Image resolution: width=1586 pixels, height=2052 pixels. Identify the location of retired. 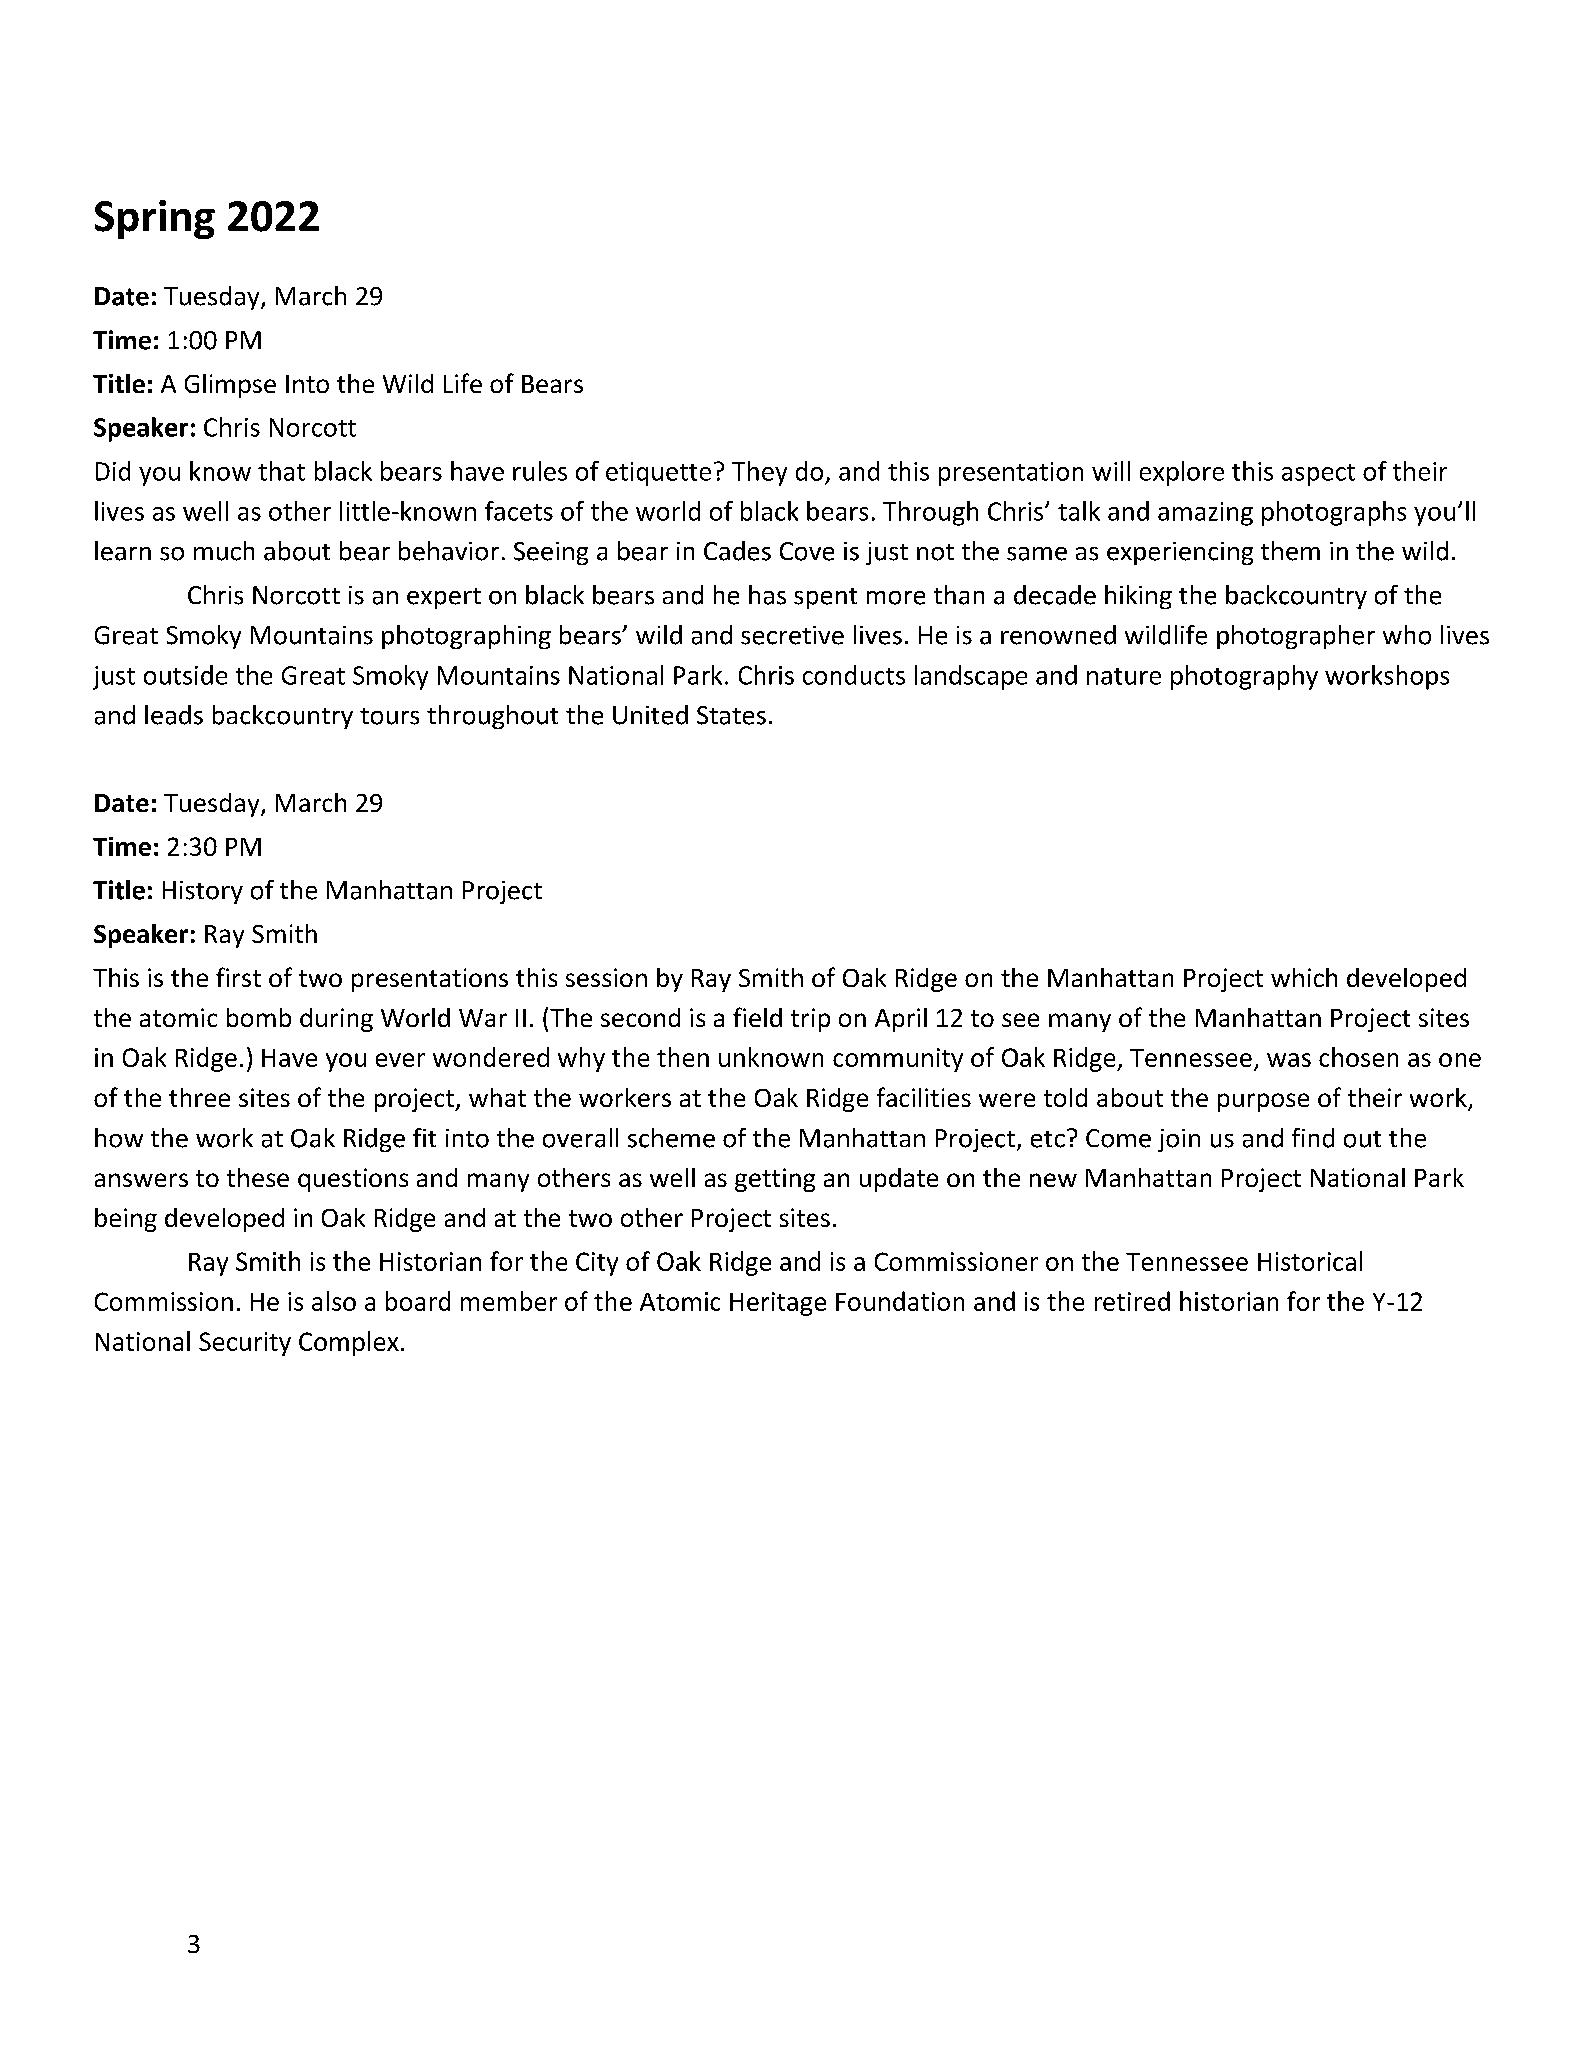
(1132, 1301).
